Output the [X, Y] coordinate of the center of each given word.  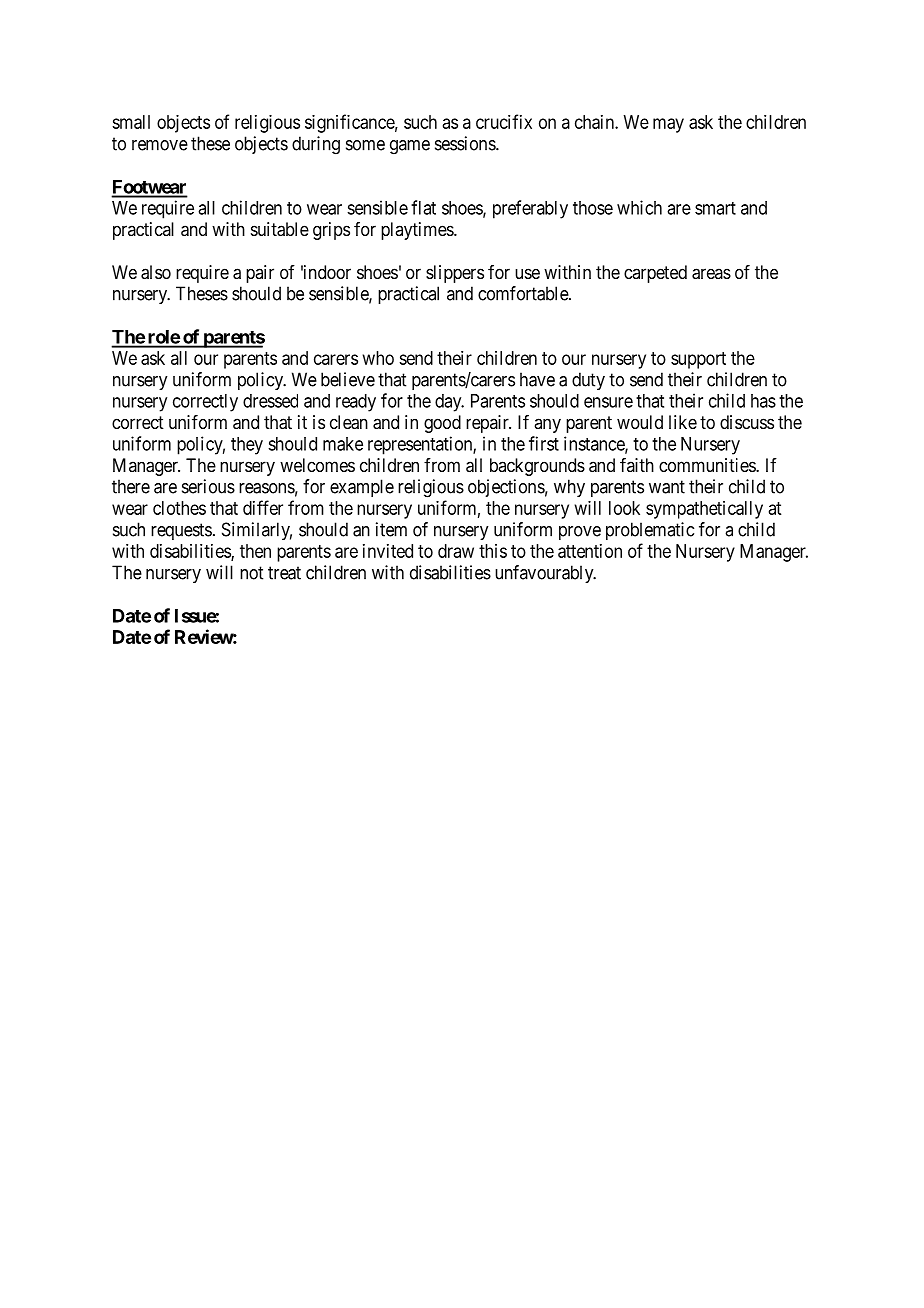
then [255, 551]
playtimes [418, 231]
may [668, 125]
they [247, 446]
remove [160, 145]
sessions [466, 143]
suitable [280, 229]
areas [711, 274]
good [442, 424]
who [378, 358]
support [698, 360]
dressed [270, 401]
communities [708, 465]
